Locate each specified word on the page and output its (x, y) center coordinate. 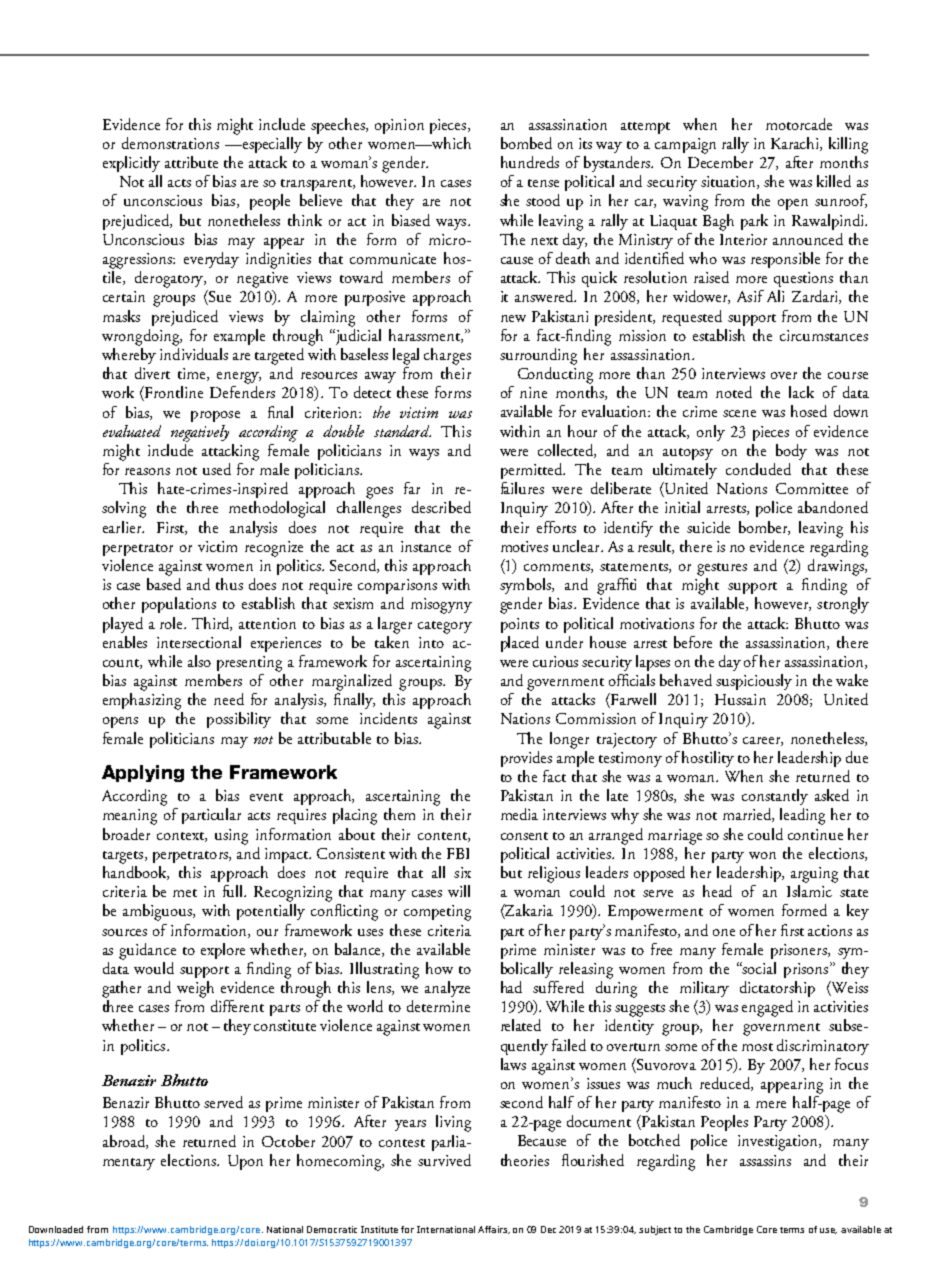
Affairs (494, 1230)
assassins (765, 1160)
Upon (245, 1162)
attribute (191, 162)
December (720, 162)
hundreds (530, 162)
